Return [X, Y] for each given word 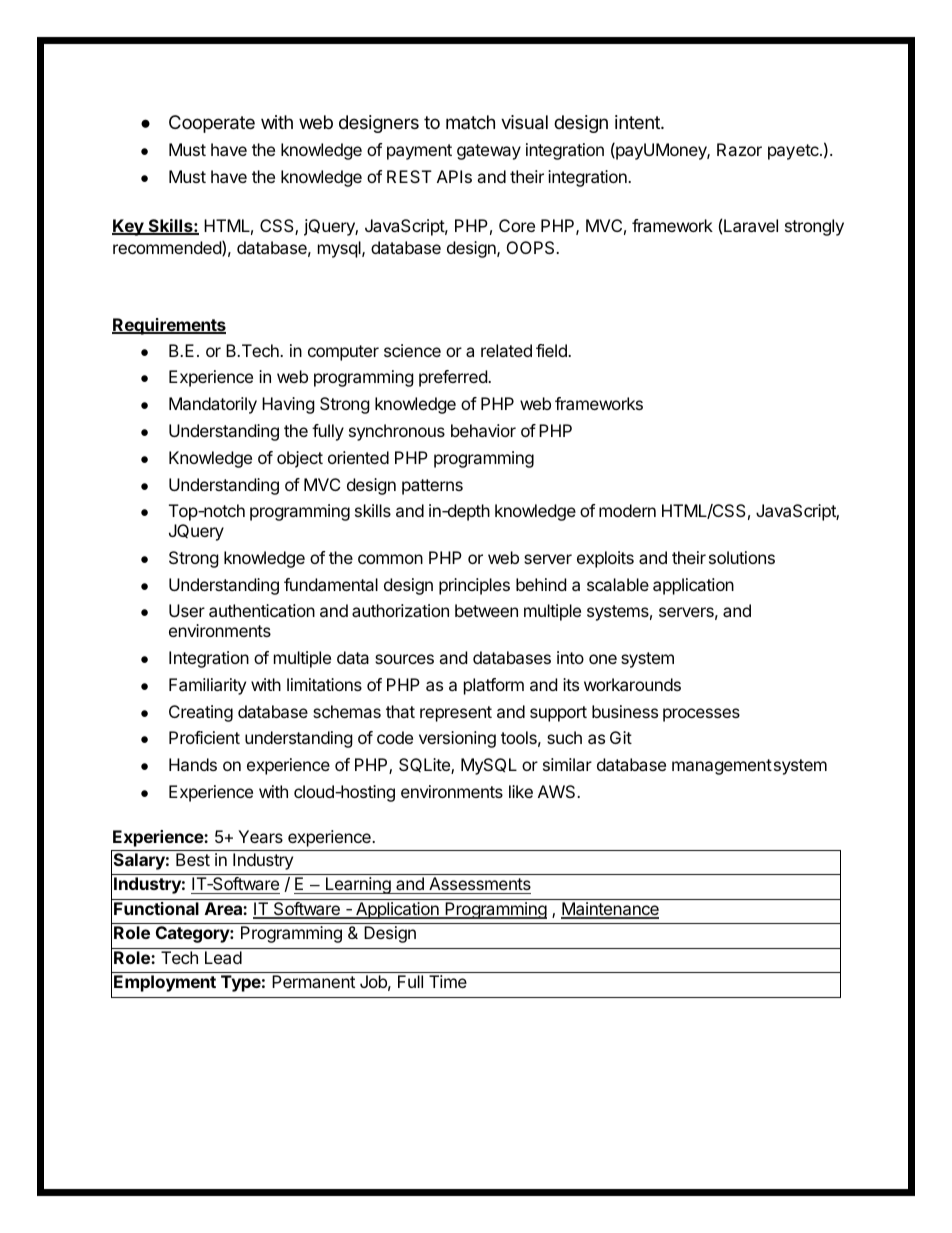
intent [638, 122]
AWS [558, 791]
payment [419, 152]
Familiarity [207, 686]
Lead [223, 957]
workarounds [632, 684]
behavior [483, 430]
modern [627, 510]
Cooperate [212, 124]
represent [456, 714]
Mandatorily [213, 405]
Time [448, 981]
